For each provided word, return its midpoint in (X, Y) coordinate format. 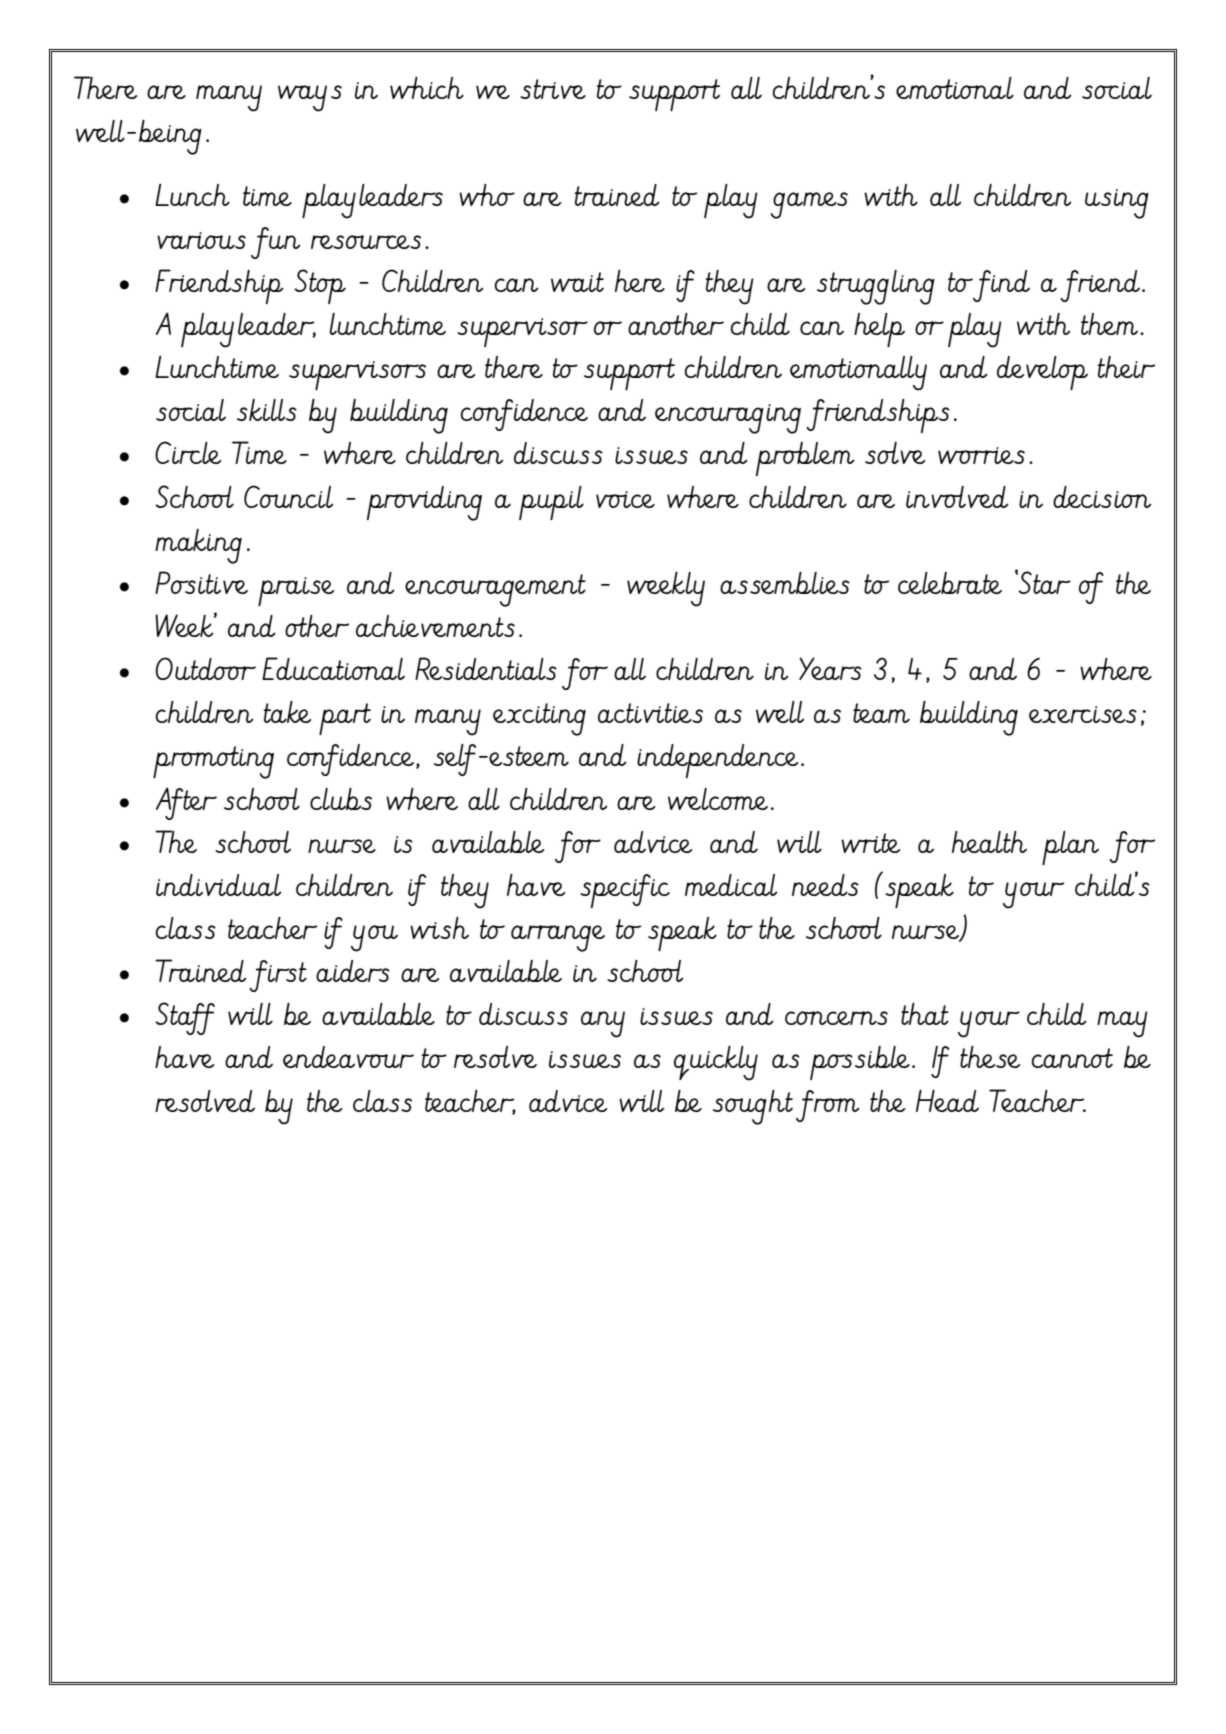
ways (310, 98)
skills (267, 409)
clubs (341, 798)
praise (296, 591)
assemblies (785, 582)
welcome (718, 799)
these (990, 1057)
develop (1042, 373)
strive (553, 89)
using (1117, 204)
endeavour (348, 1057)
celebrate (950, 583)
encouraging (728, 419)
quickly (716, 1063)
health (989, 842)
